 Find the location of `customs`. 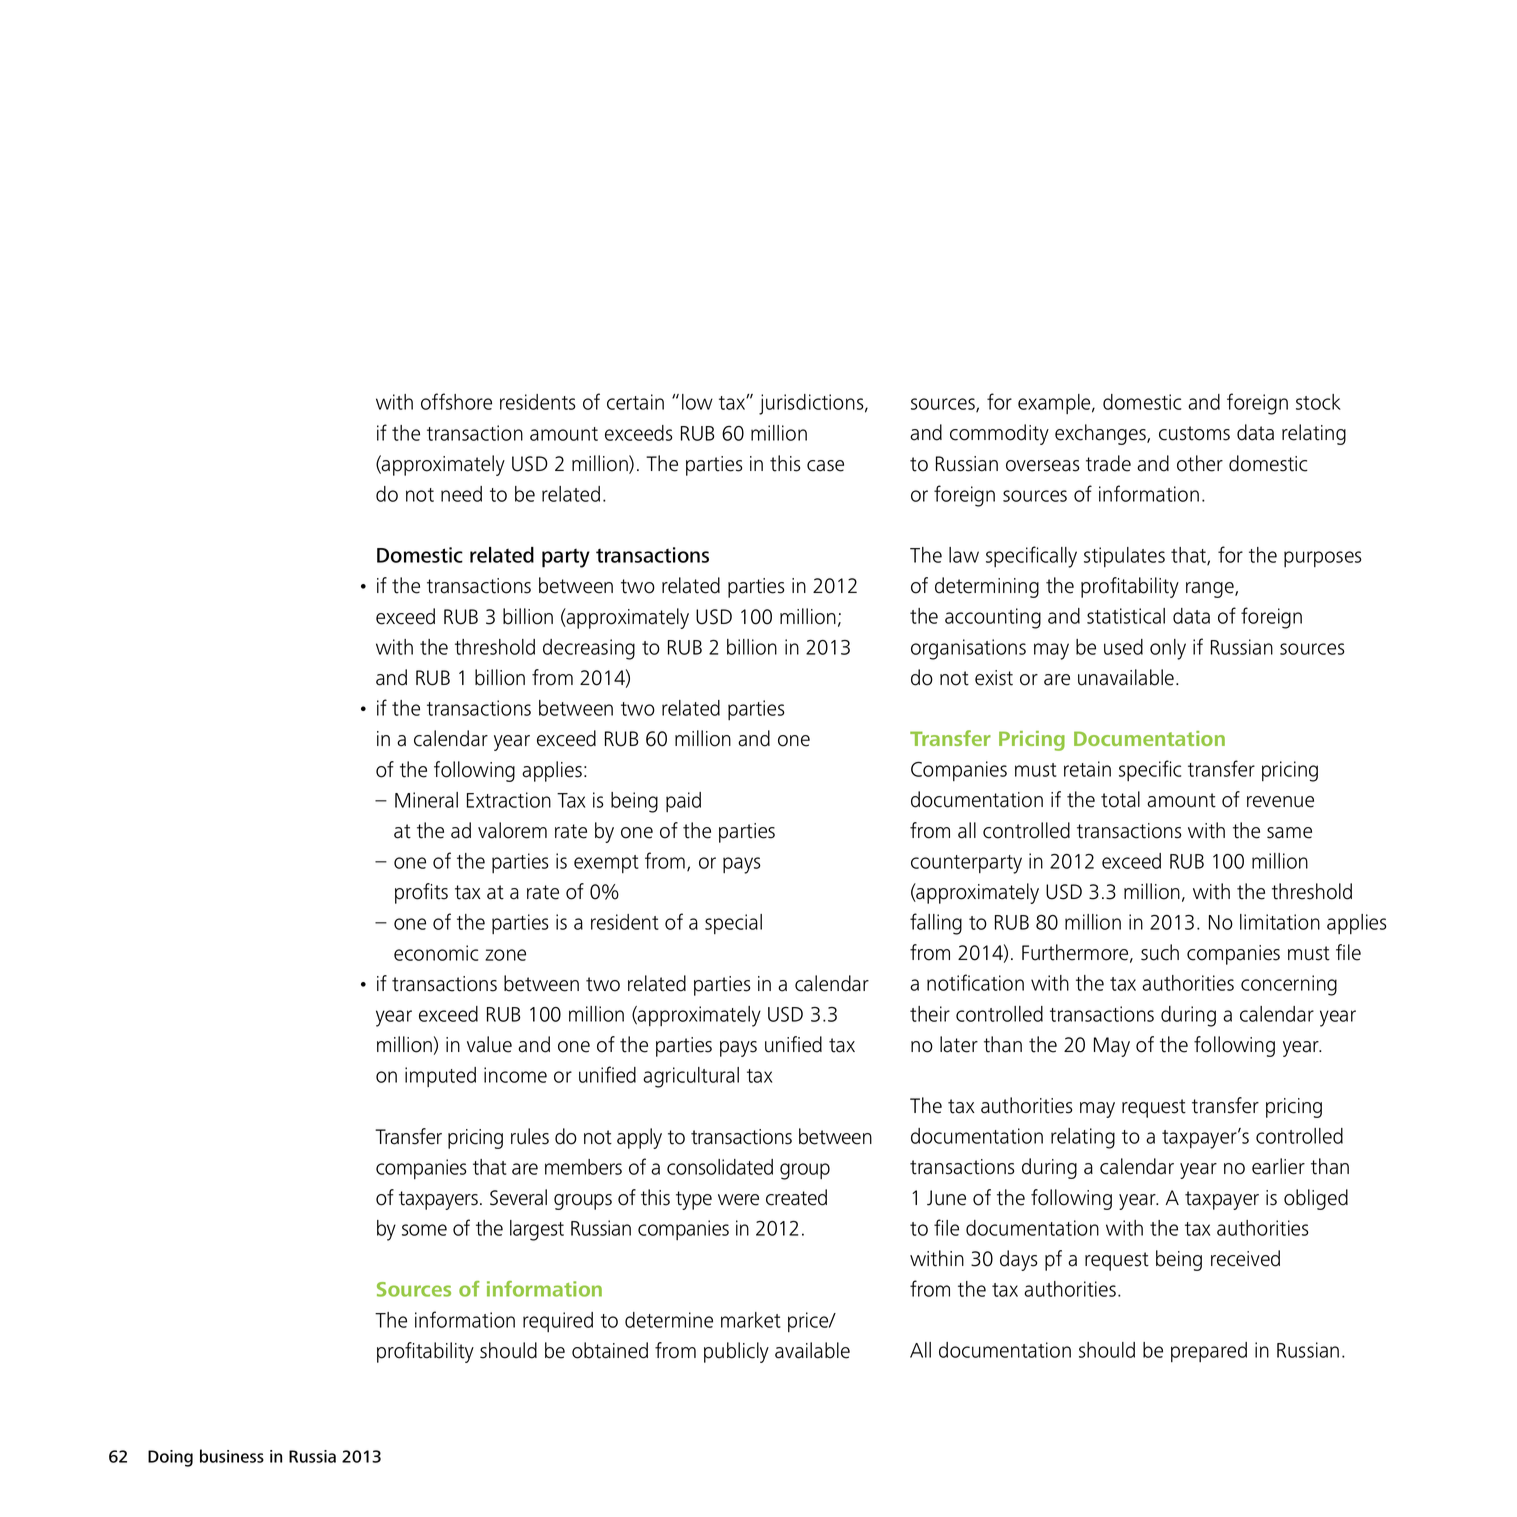

customs is located at coordinates (1194, 433).
